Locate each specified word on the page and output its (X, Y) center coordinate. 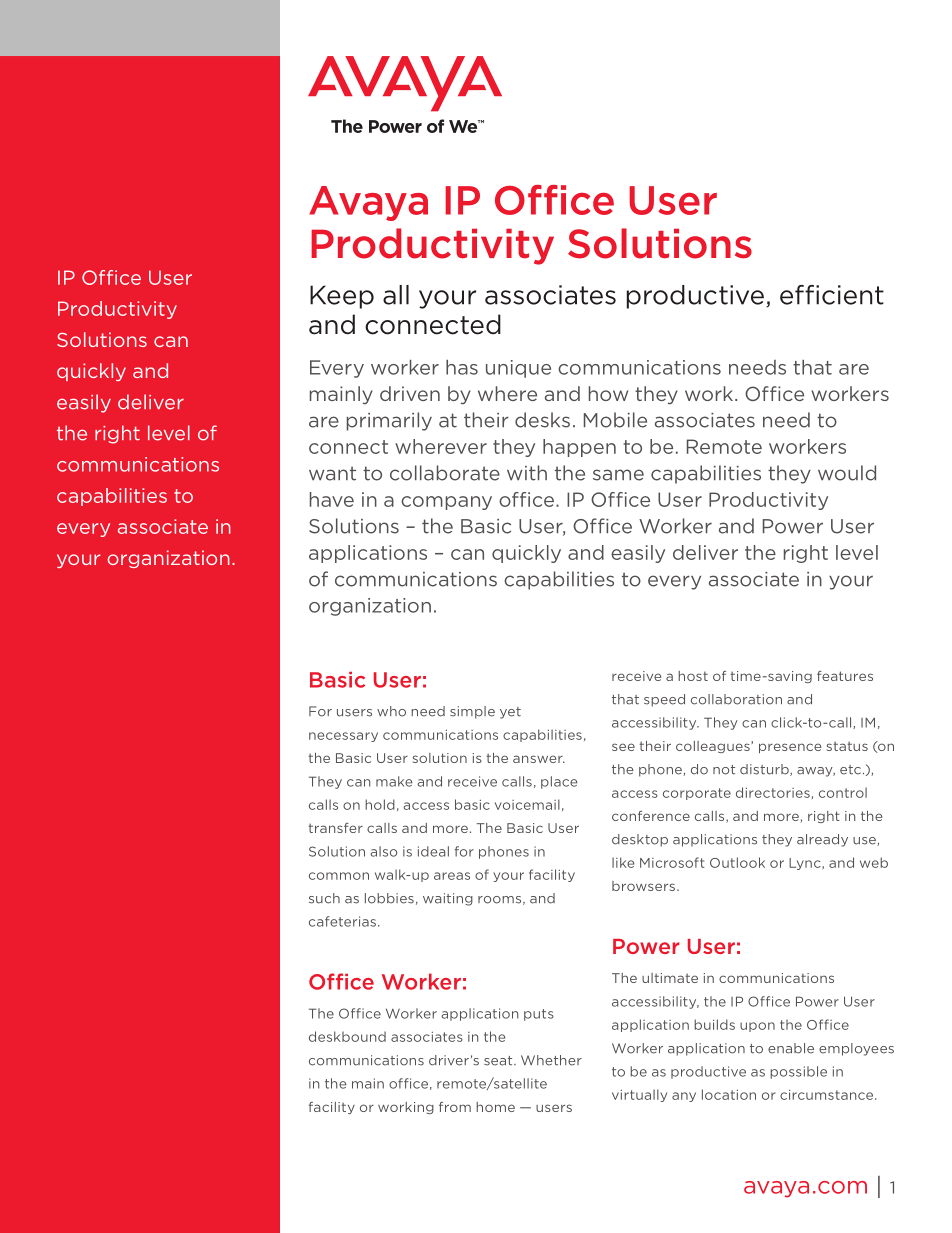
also (383, 851)
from (455, 1107)
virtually (639, 1095)
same (618, 475)
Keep (342, 297)
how (608, 393)
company (446, 503)
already (822, 840)
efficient (832, 295)
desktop (640, 840)
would (847, 473)
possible (798, 1072)
